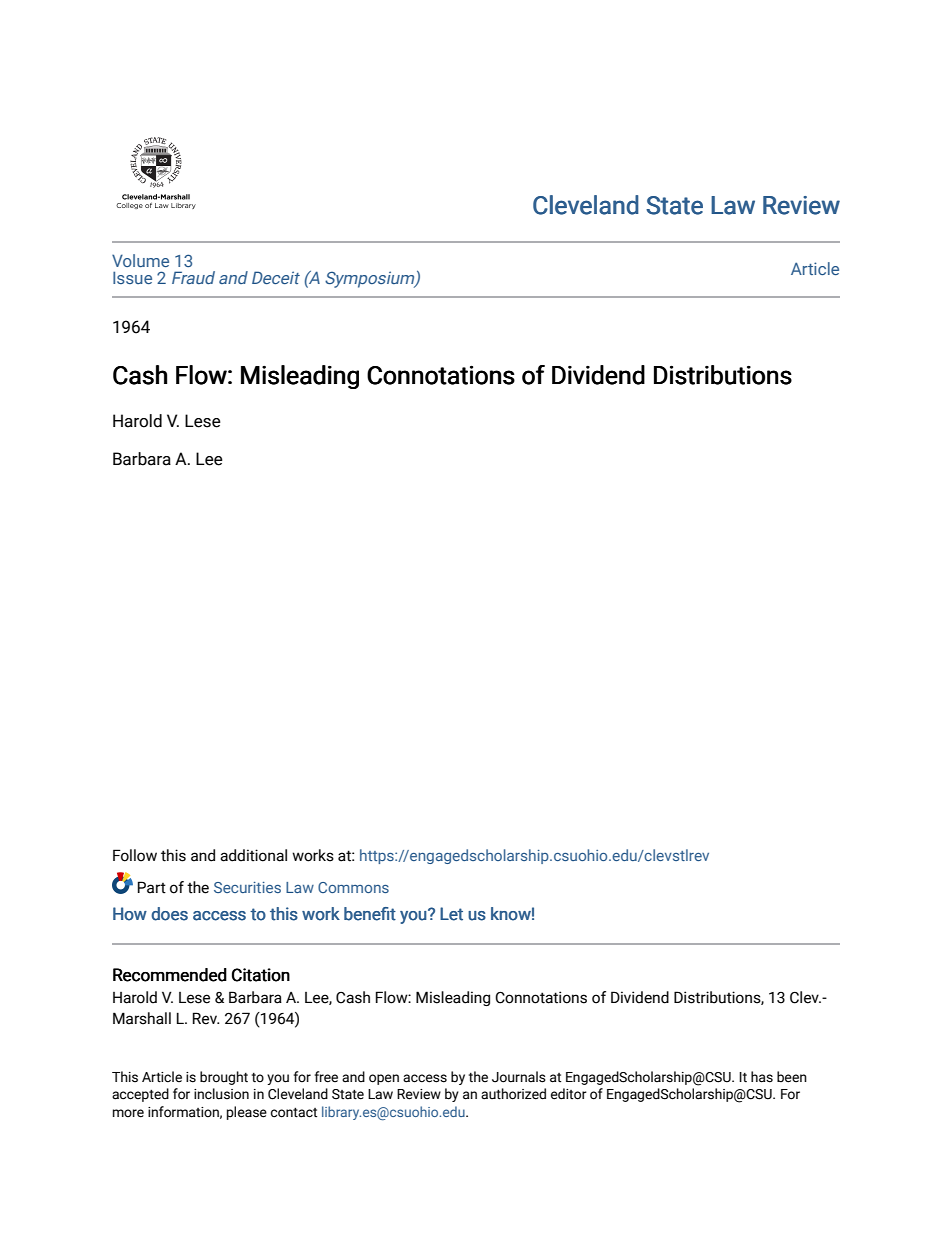 This screenshot has width=952, height=1233. I want to click on Issue, so click(132, 277).
